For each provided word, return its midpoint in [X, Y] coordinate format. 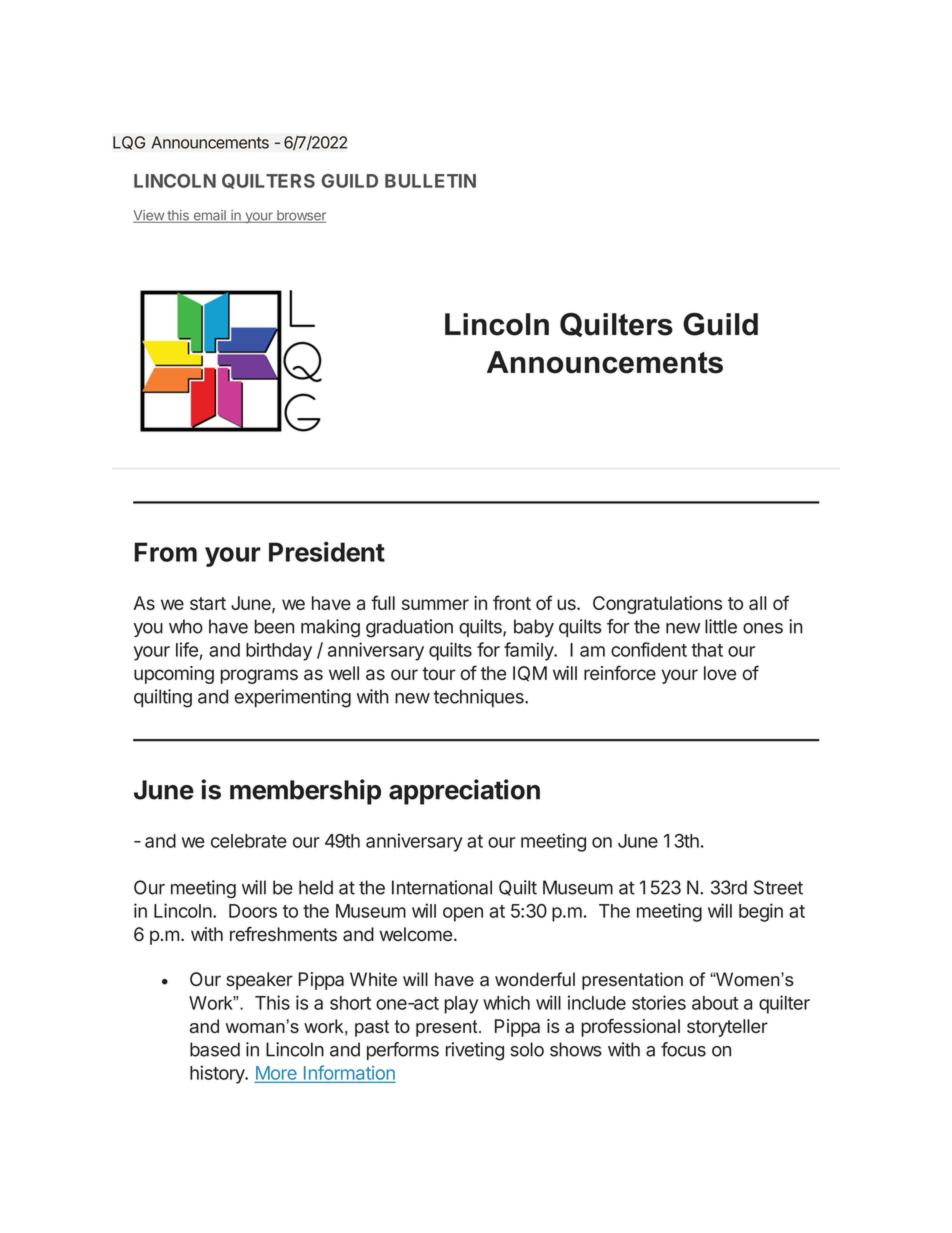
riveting [475, 1051]
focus [683, 1049]
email [209, 216]
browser [300, 216]
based [215, 1049]
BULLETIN [430, 181]
